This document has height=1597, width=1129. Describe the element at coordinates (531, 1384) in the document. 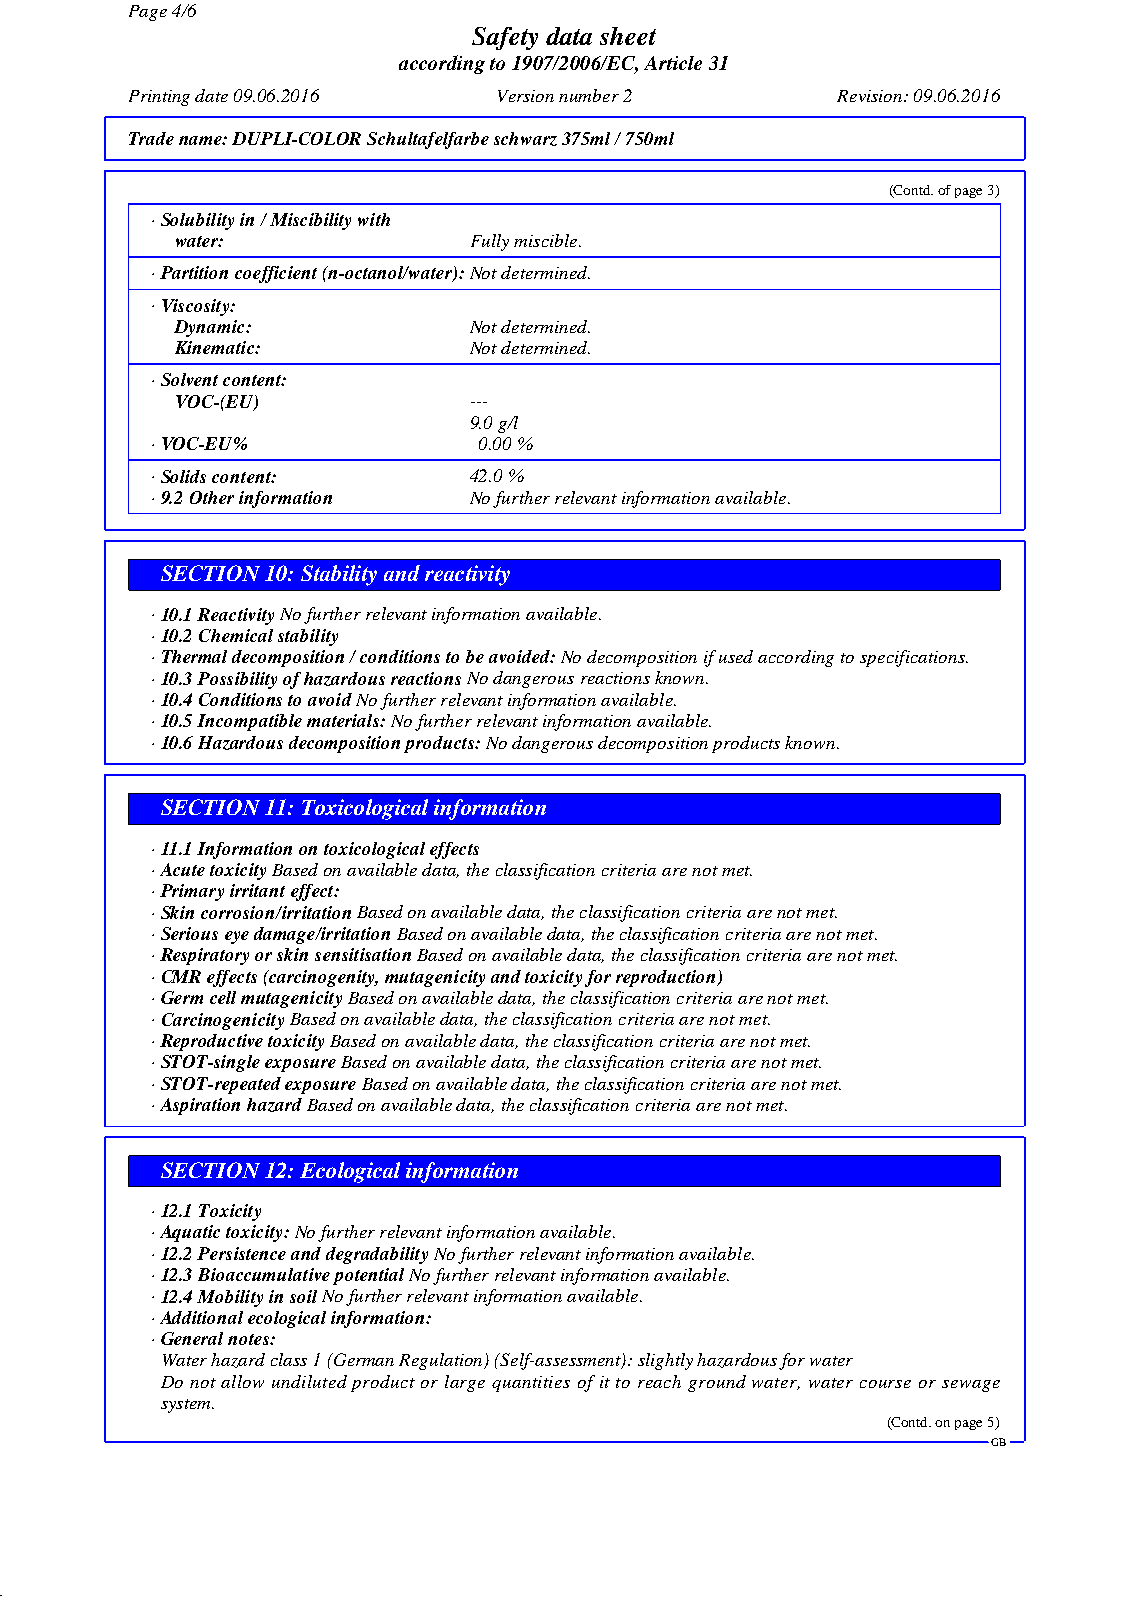

I see `quantities` at that location.
